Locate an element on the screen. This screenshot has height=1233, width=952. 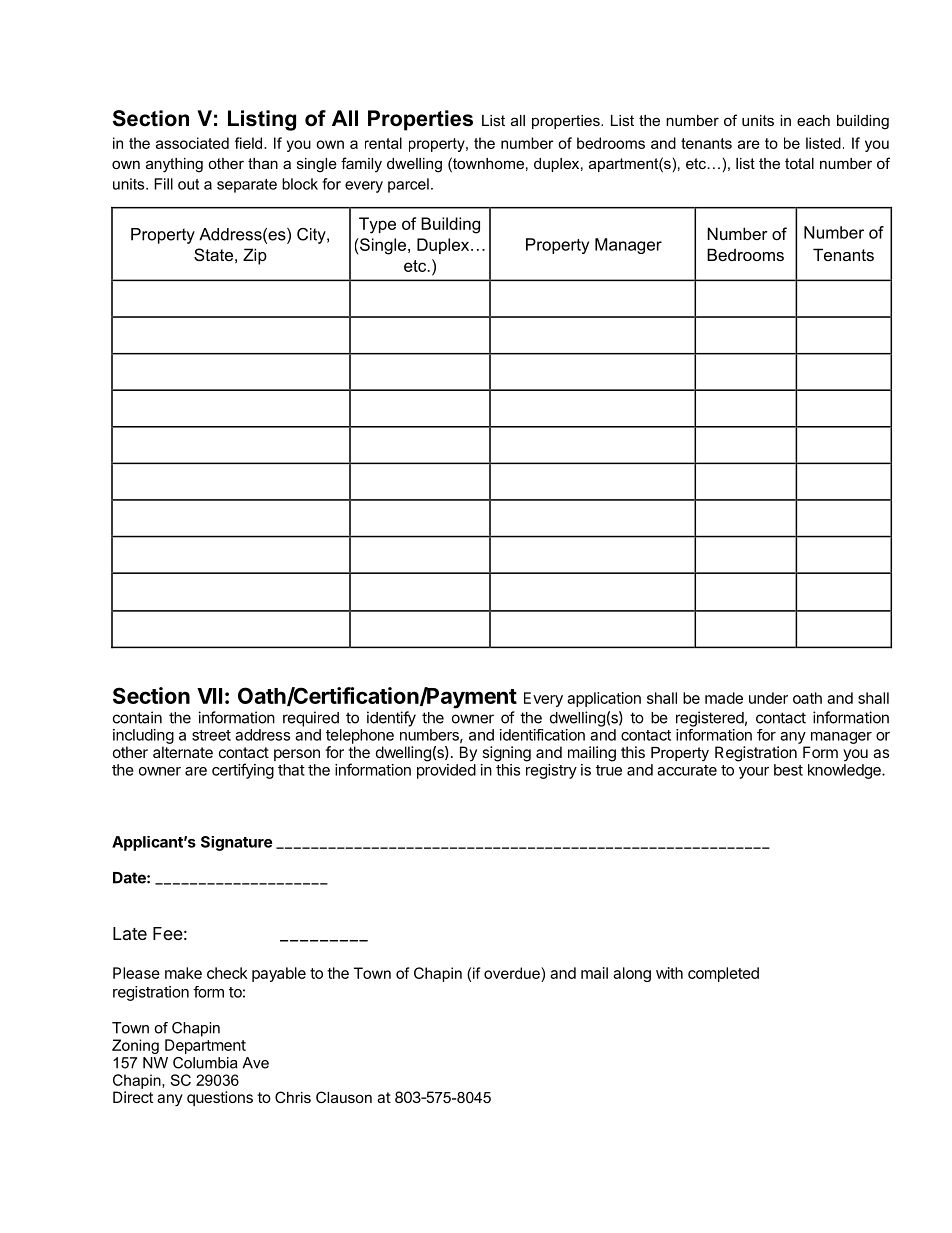
Type is located at coordinates (377, 225).
